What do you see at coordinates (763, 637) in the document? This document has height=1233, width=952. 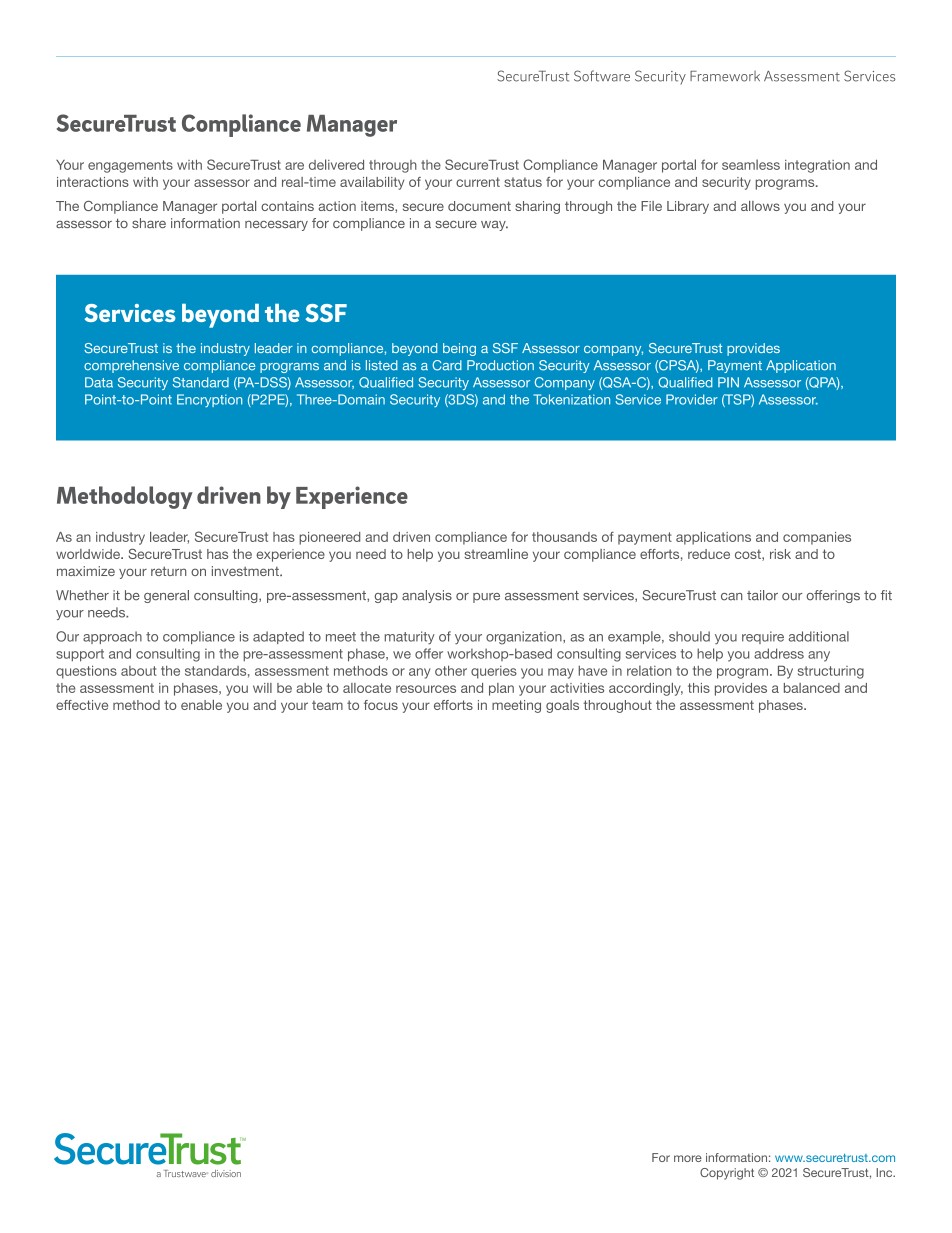 I see `require` at bounding box center [763, 637].
